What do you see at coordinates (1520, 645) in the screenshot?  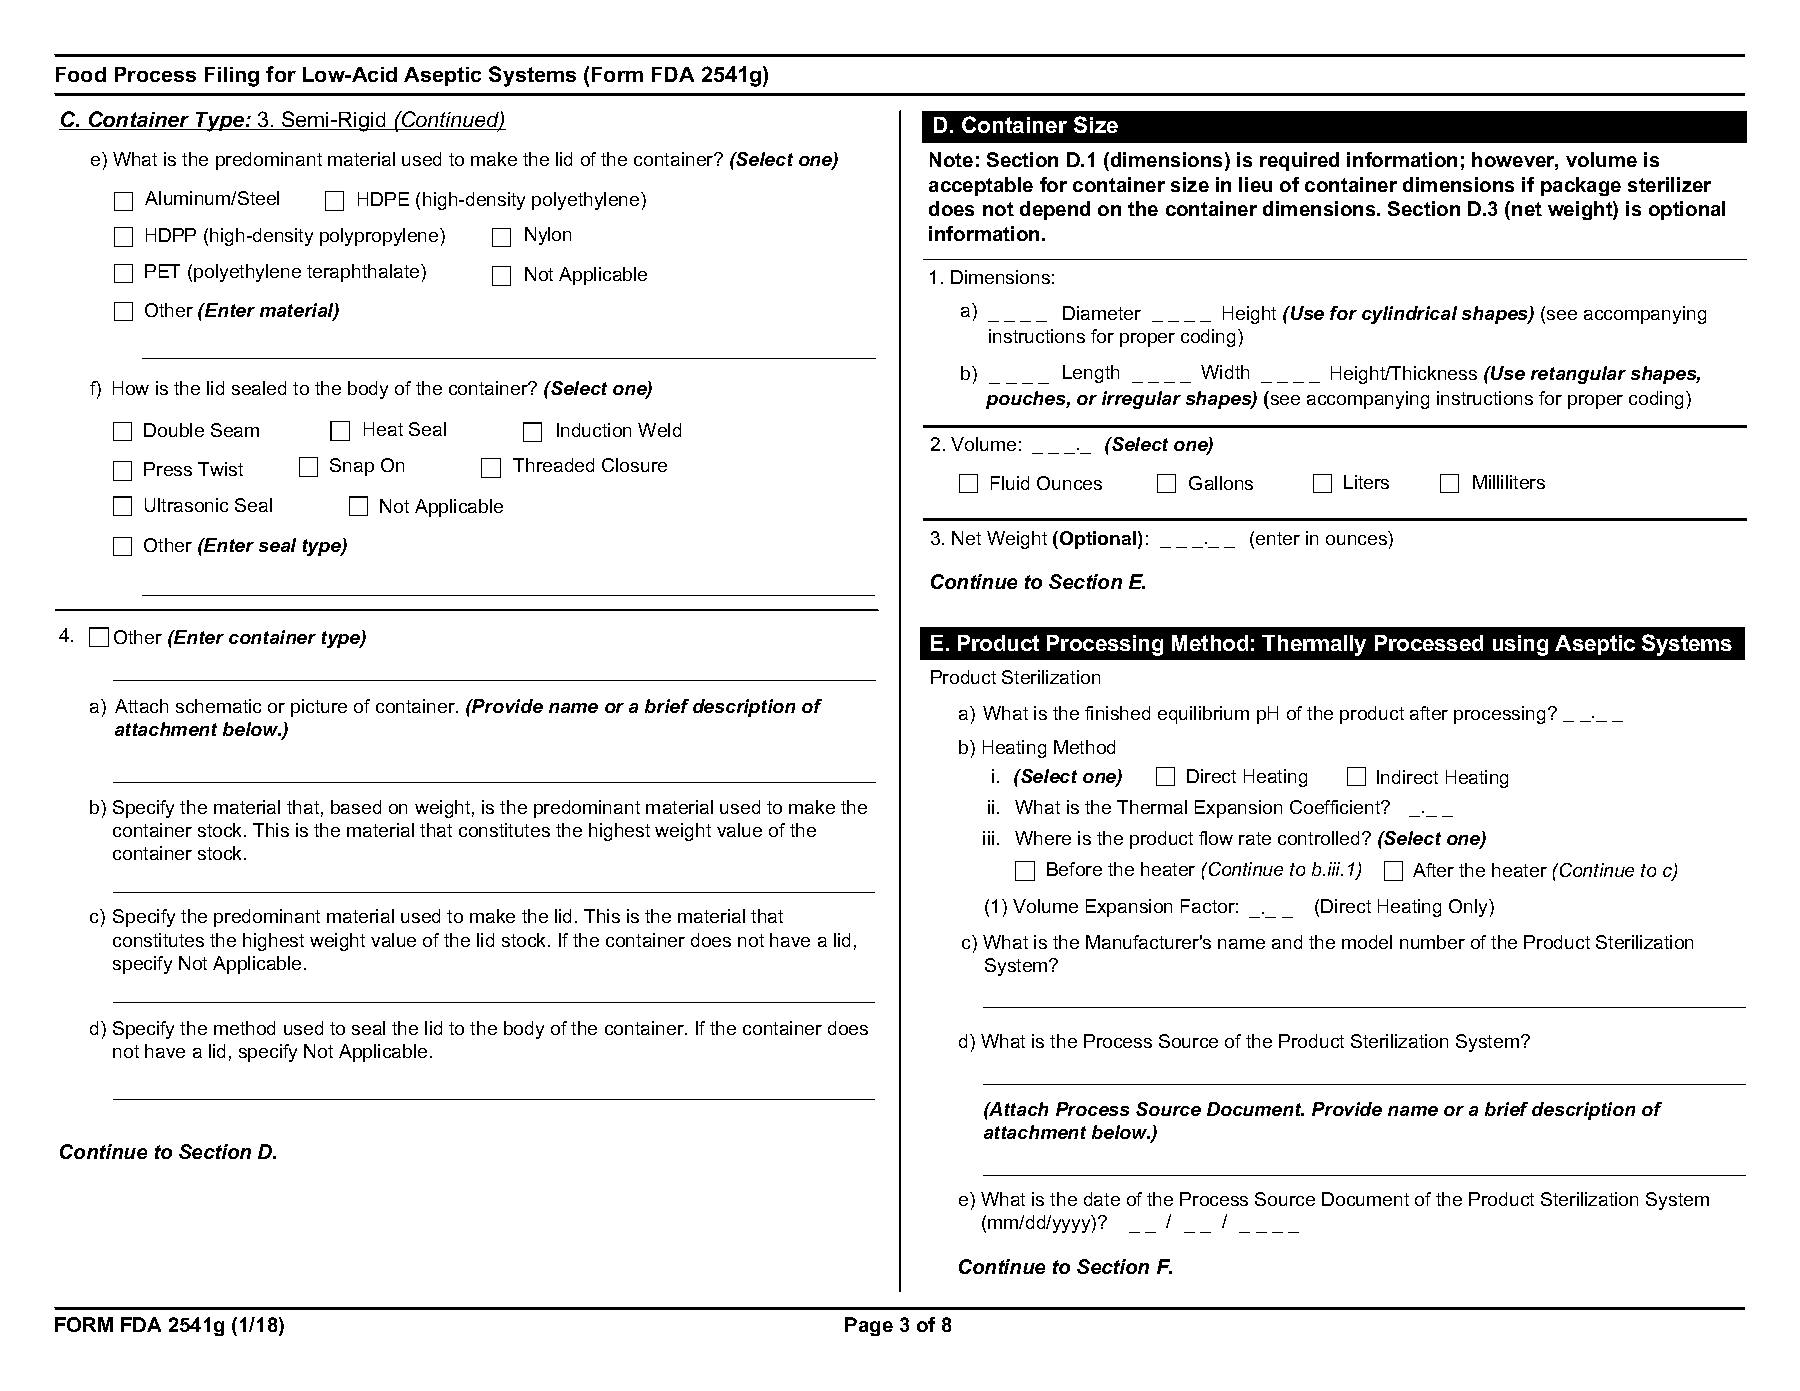 I see `using` at bounding box center [1520, 645].
